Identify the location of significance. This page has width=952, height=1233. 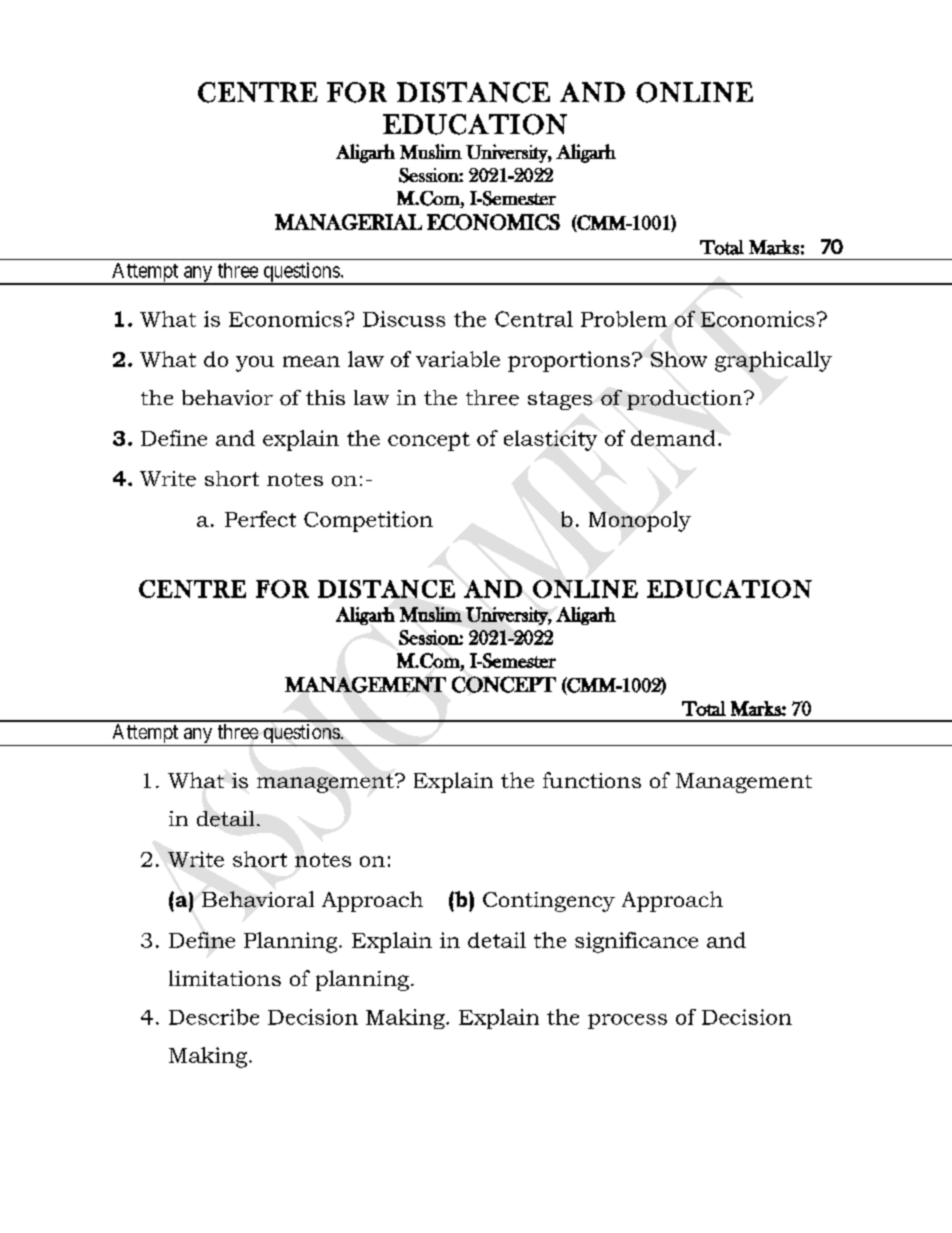
(636, 942).
